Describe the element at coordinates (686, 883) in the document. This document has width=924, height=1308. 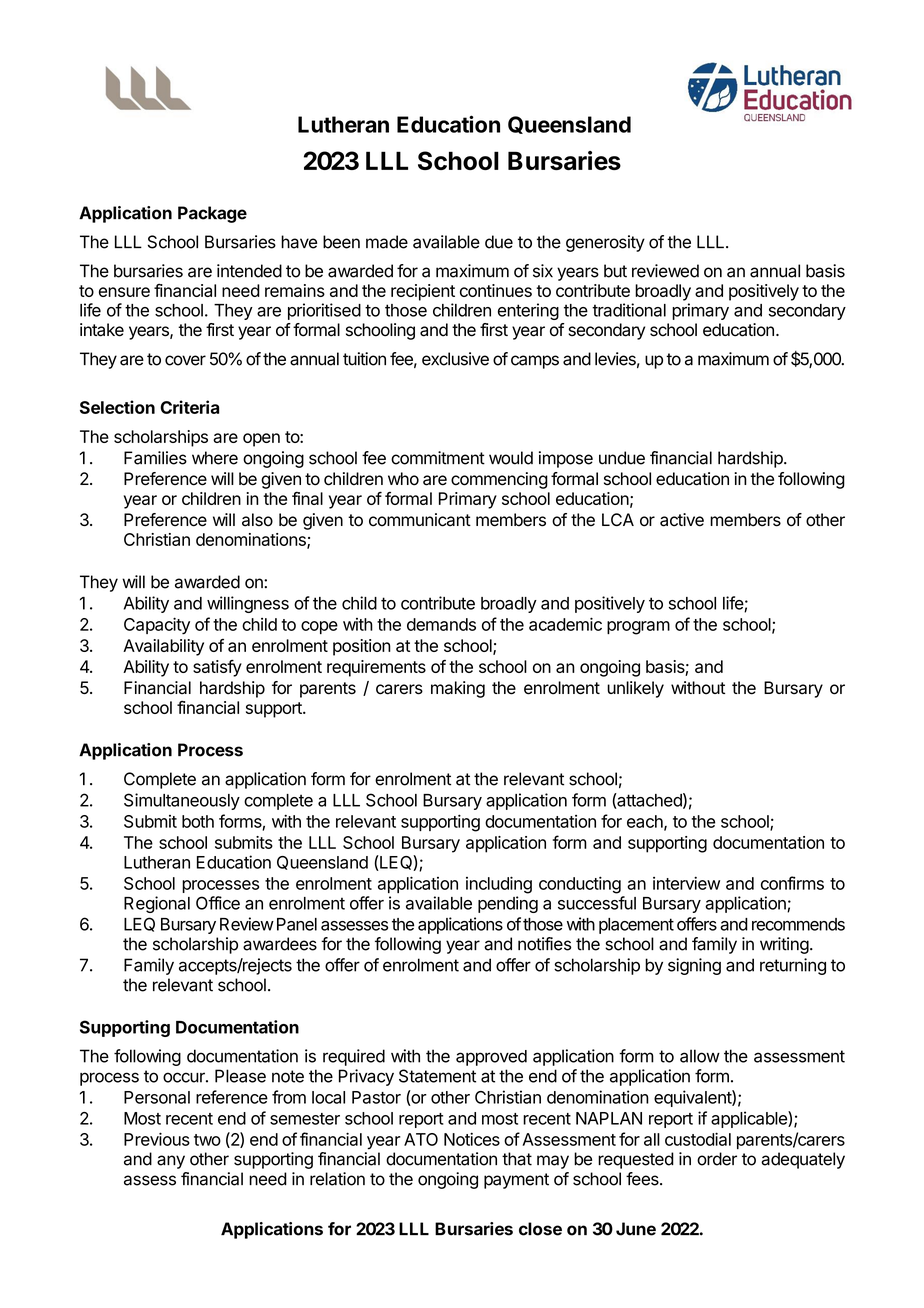
I see `interview` at that location.
